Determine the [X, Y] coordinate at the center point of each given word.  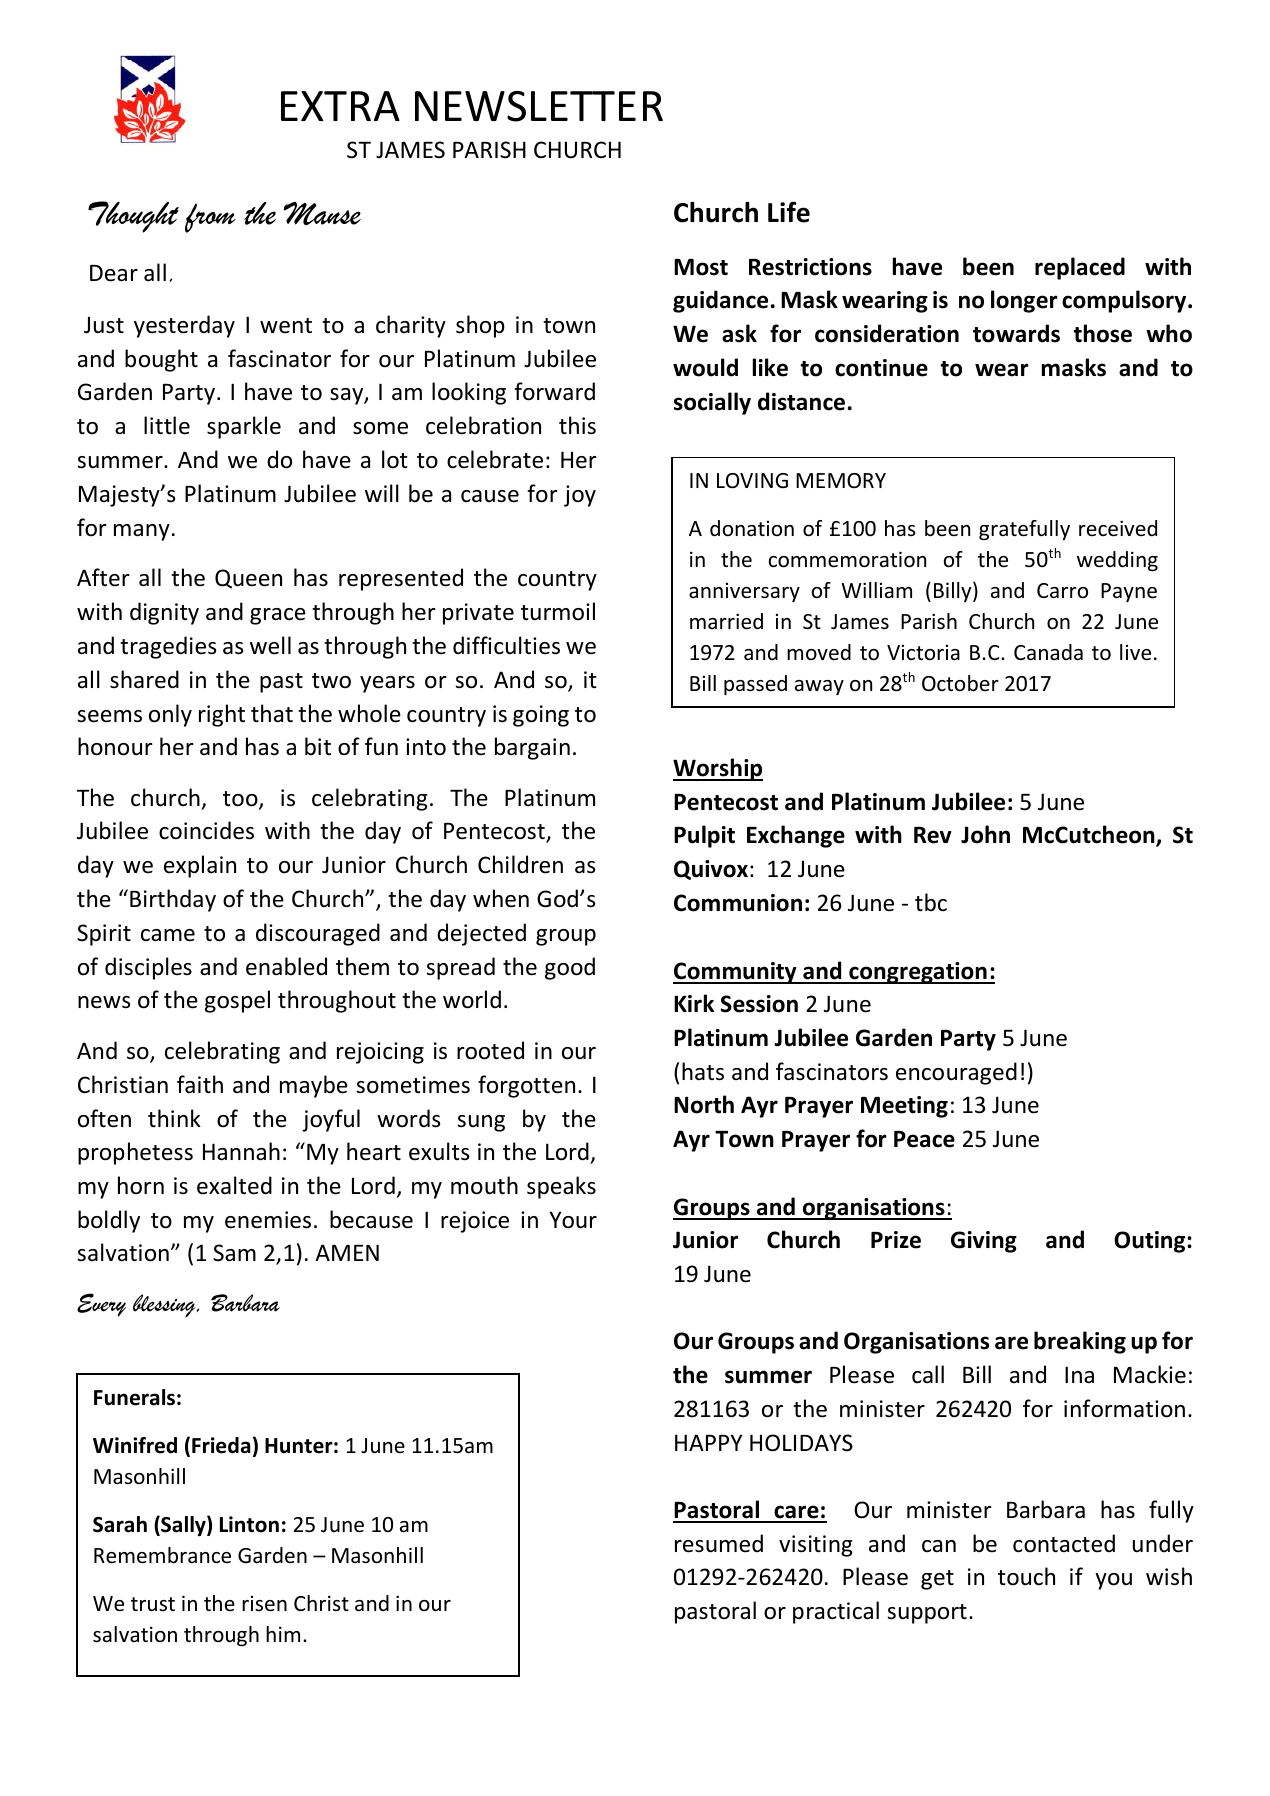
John [985, 834]
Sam [234, 1253]
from [210, 218]
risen [264, 1604]
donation [752, 528]
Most [701, 267]
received [1118, 528]
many [142, 532]
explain [200, 866]
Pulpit [704, 836]
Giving [984, 1242]
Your [573, 1220]
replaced [1080, 268]
